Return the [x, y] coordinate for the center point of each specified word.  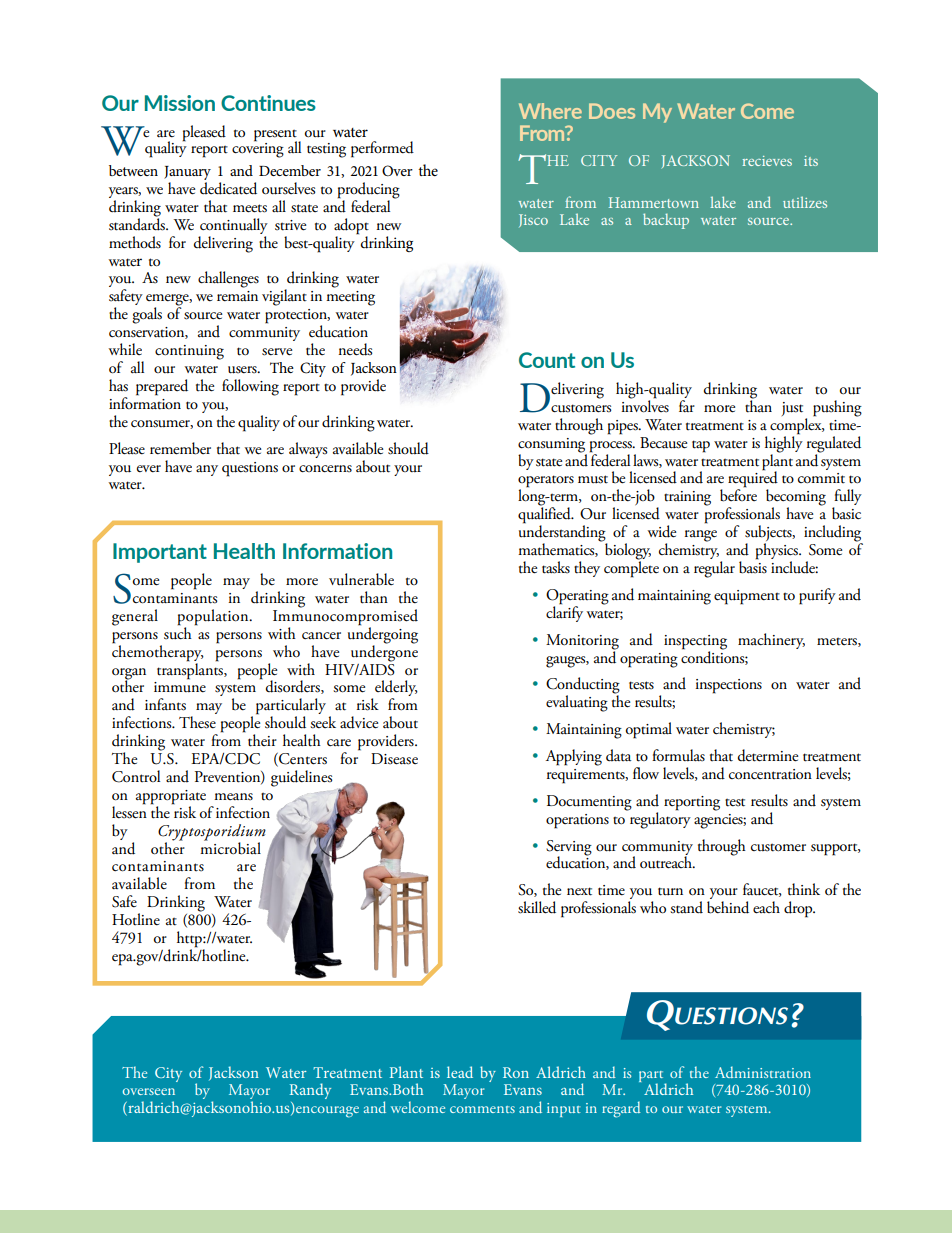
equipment [747, 597]
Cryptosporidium [212, 832]
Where [550, 111]
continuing [189, 352]
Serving [569, 848]
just [792, 409]
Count [547, 360]
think [804, 889]
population [214, 617]
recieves [767, 161]
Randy [310, 1091]
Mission [180, 103]
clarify [564, 613]
